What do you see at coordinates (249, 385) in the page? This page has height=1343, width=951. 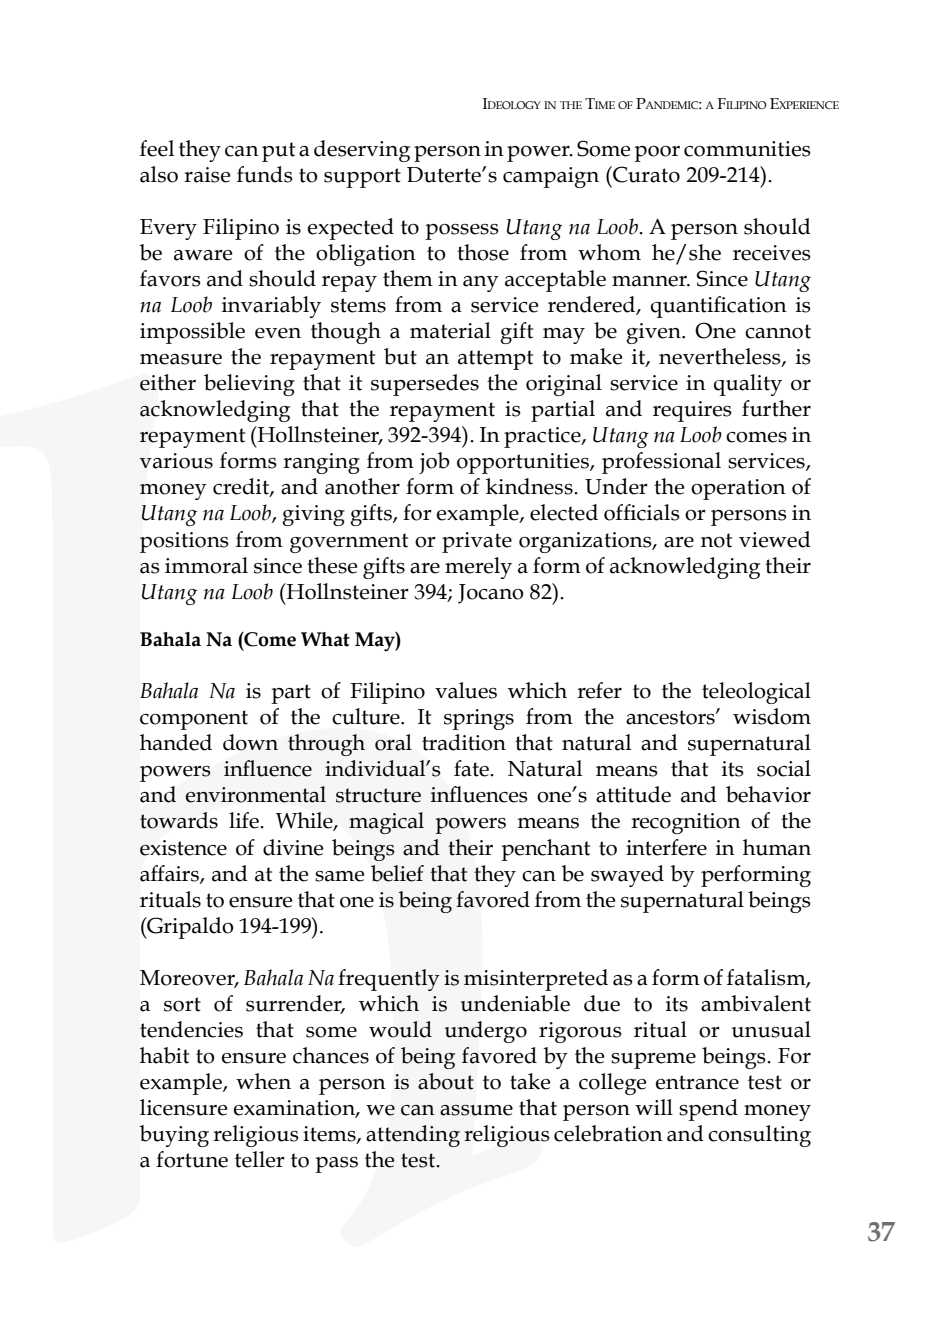 I see `believing` at bounding box center [249, 385].
